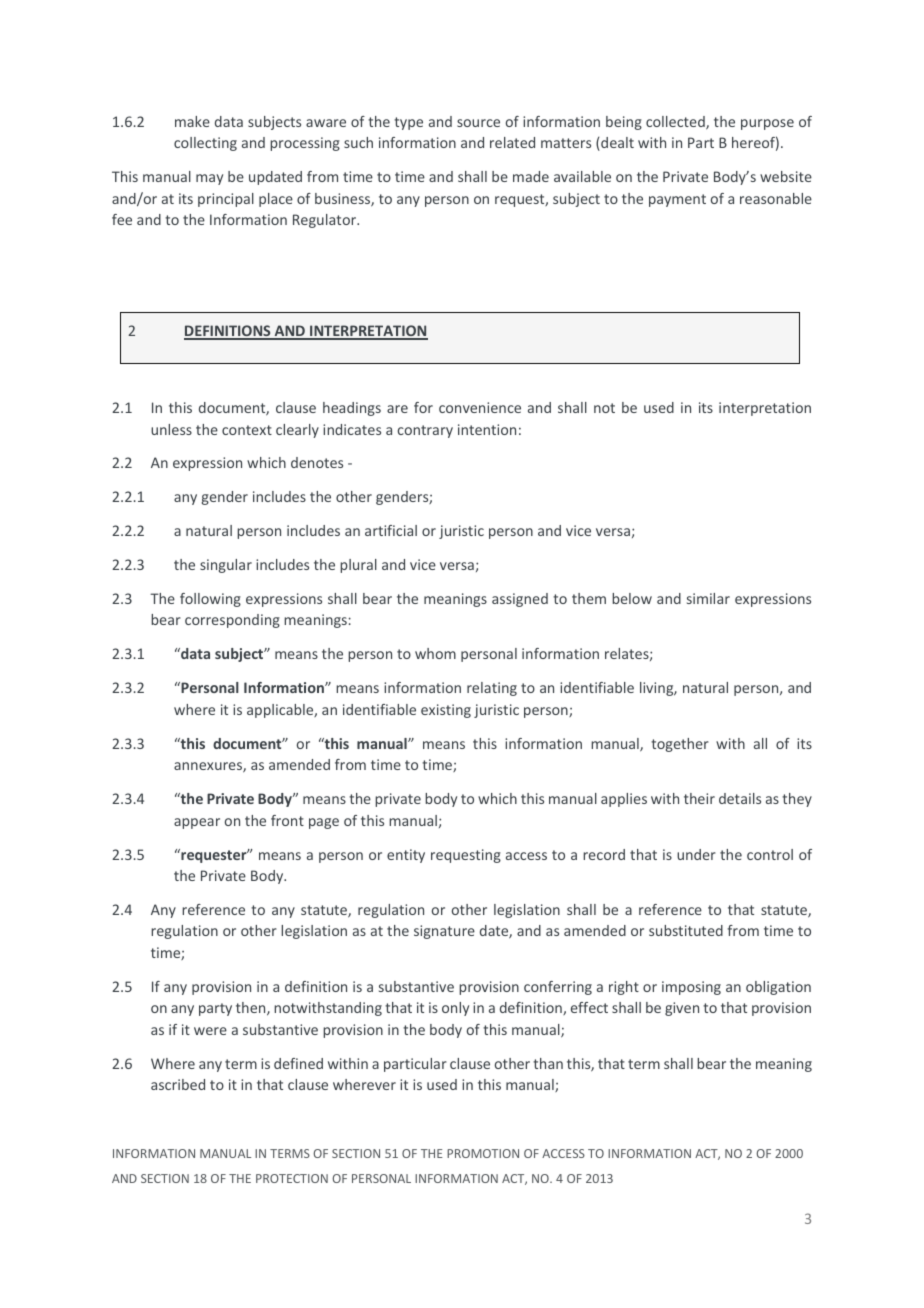 The height and width of the page is (1308, 924). Describe the element at coordinates (708, 598) in the page. I see `similar` at that location.
